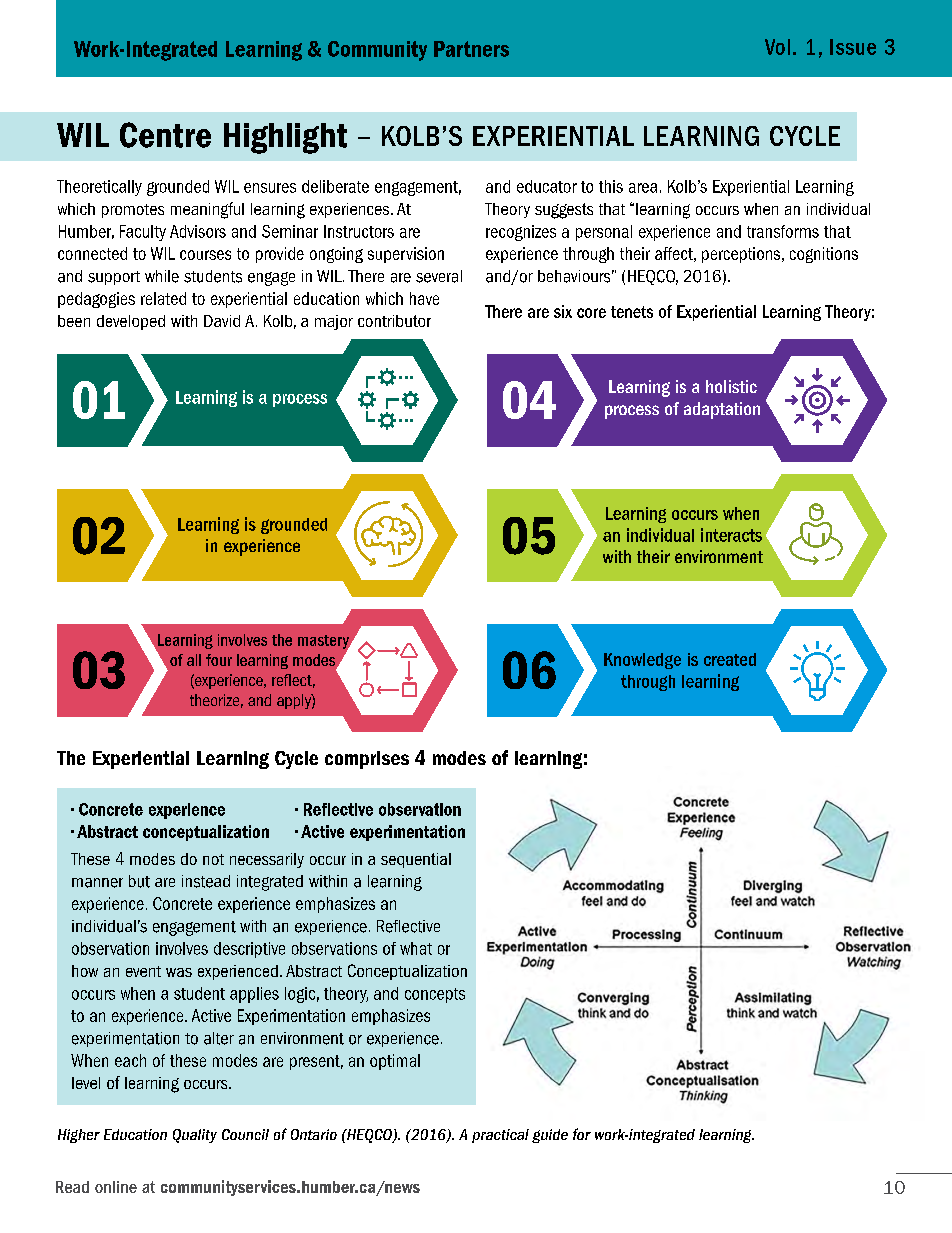 The height and width of the screenshot is (1233, 952). Describe the element at coordinates (642, 661) in the screenshot. I see `Knowledge` at that location.
